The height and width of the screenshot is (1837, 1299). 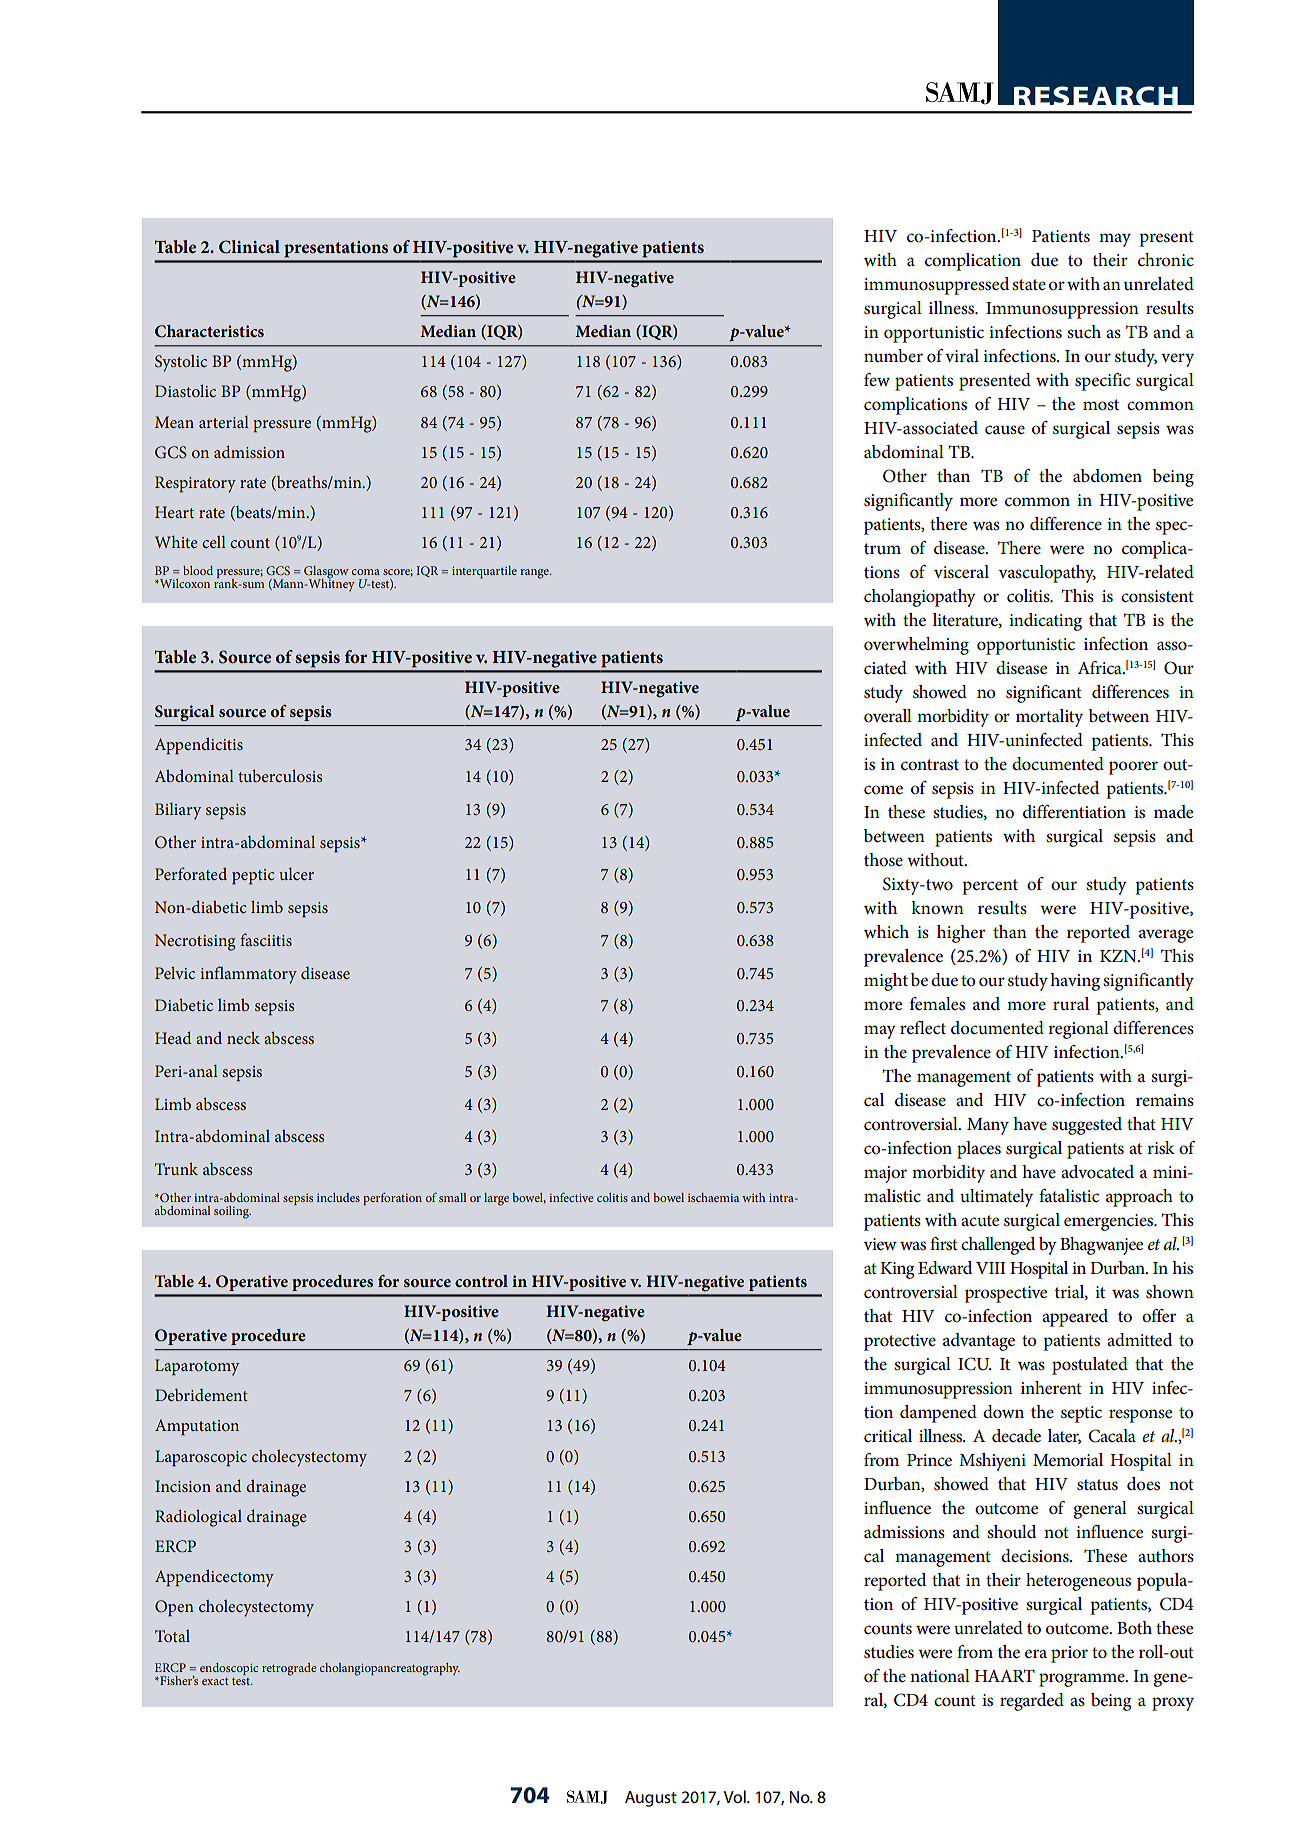 I want to click on retrograde, so click(x=289, y=1669).
